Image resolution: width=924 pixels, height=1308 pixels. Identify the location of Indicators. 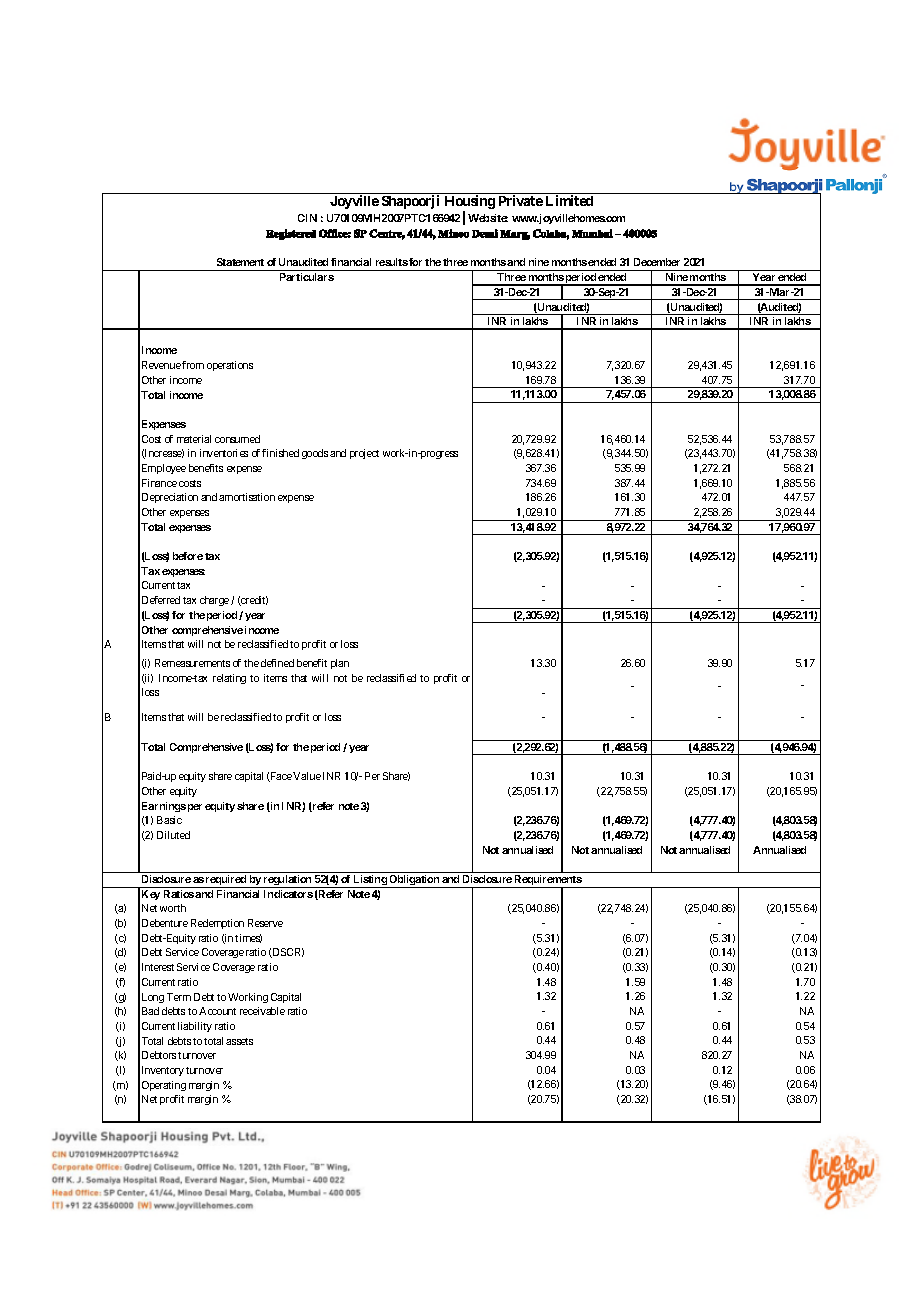
(288, 894).
